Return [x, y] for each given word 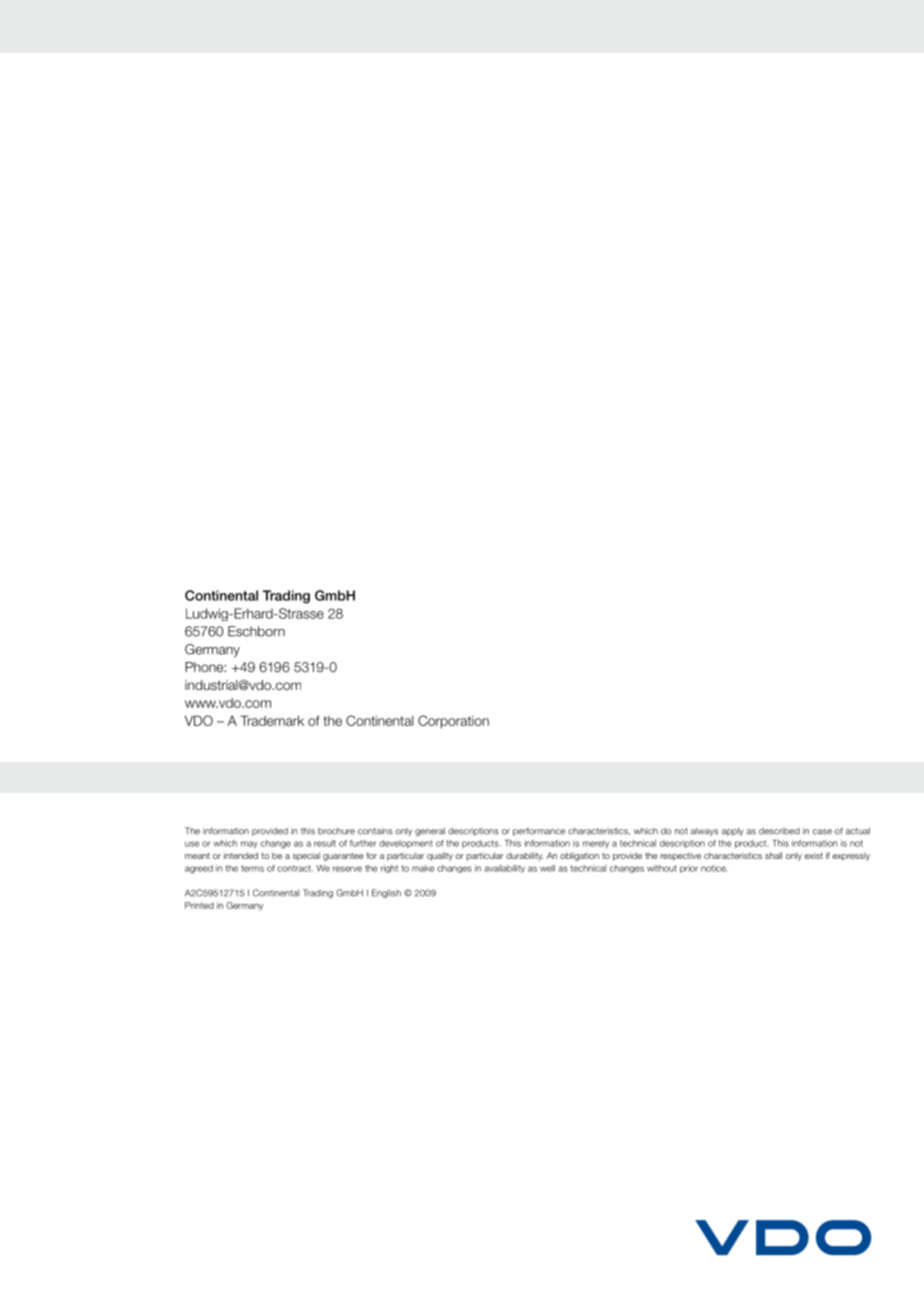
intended [241, 855]
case [822, 832]
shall [773, 855]
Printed [199, 905]
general [430, 831]
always [704, 831]
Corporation [453, 722]
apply [733, 831]
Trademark [272, 720]
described [779, 831]
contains [375, 831]
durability [524, 856]
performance [539, 831]
